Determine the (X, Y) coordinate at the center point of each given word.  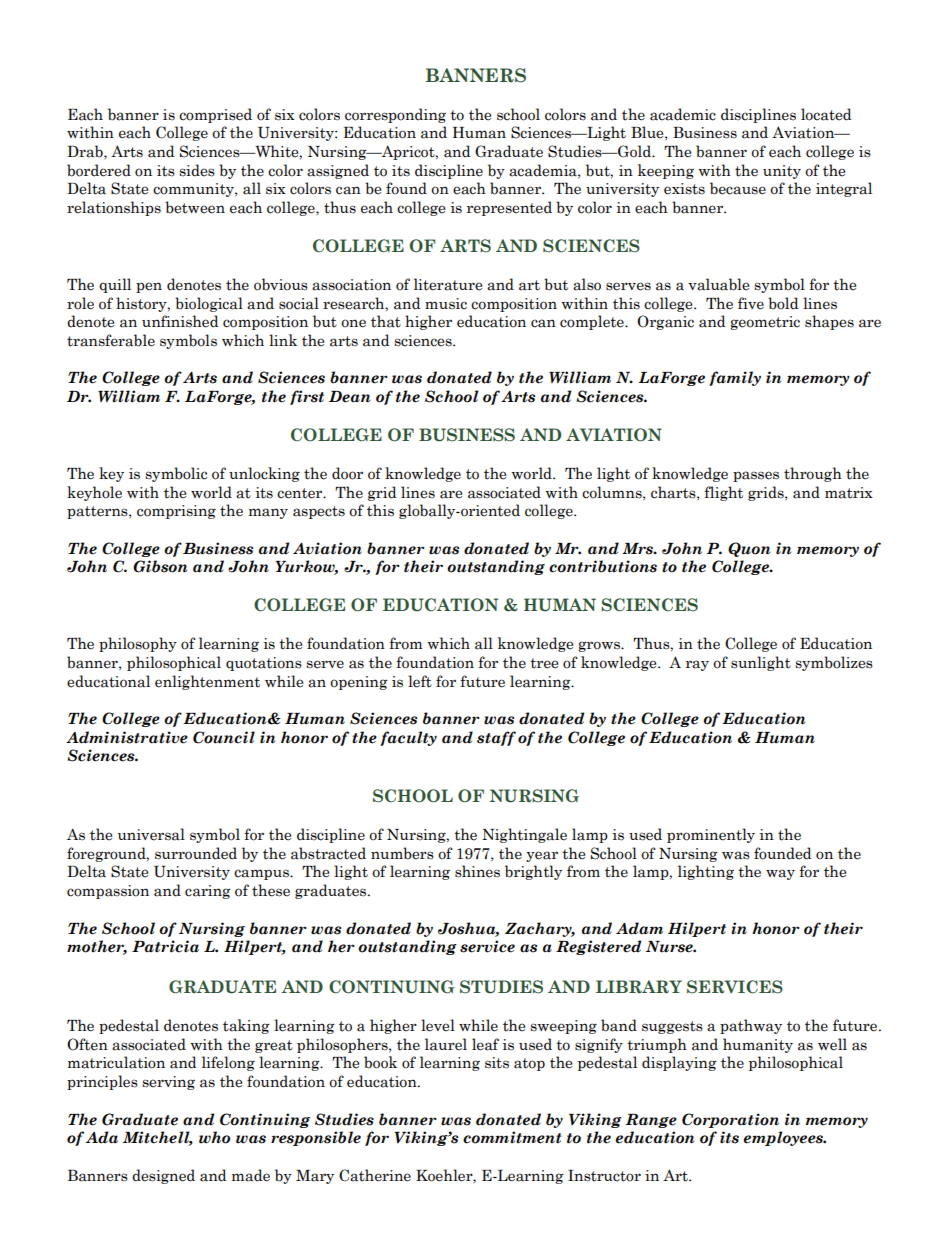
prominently (711, 835)
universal (151, 834)
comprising (176, 512)
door (347, 473)
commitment (512, 1137)
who (214, 1137)
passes (756, 476)
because (738, 188)
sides (197, 170)
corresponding (395, 115)
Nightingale (524, 835)
